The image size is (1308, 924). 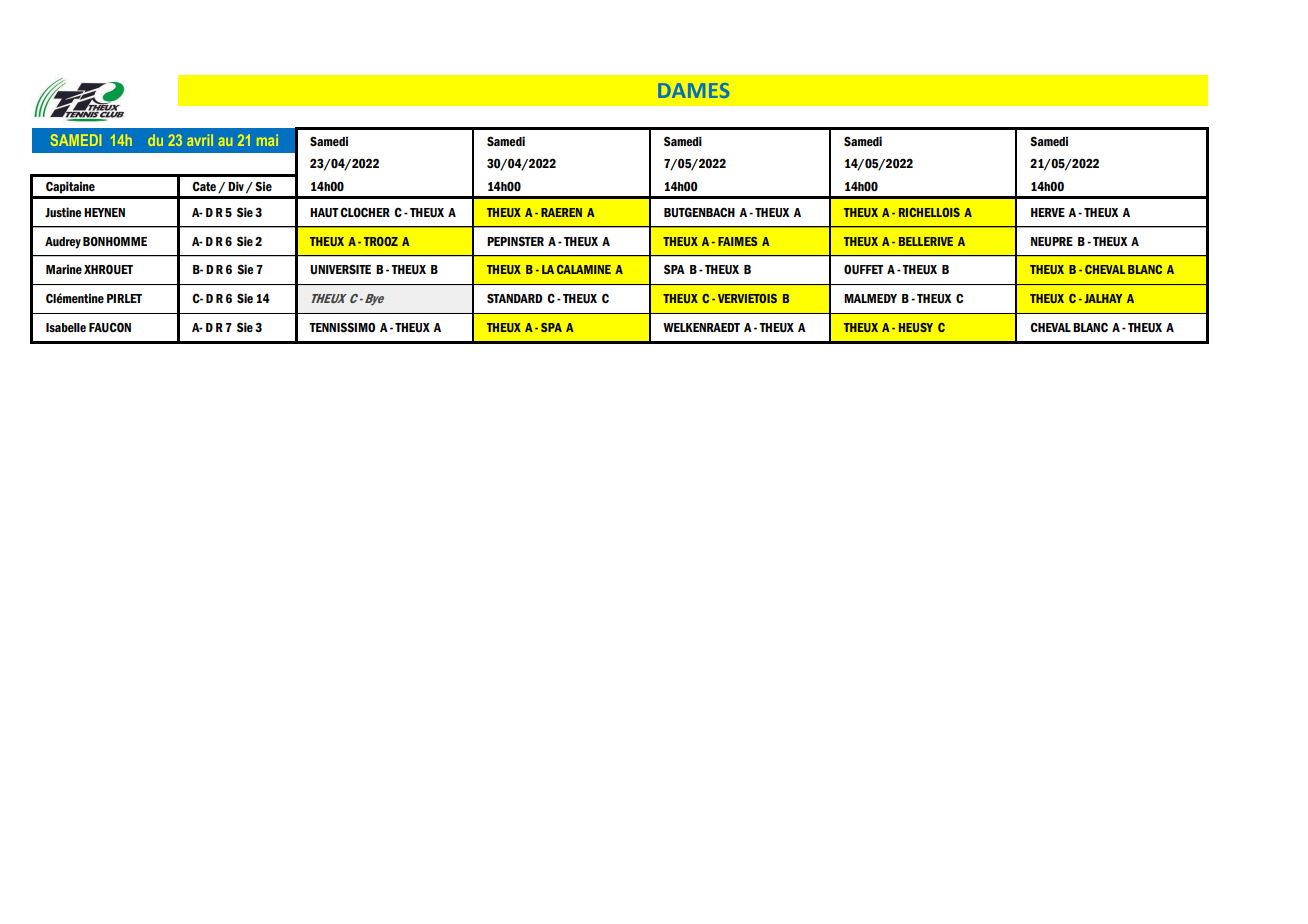 What do you see at coordinates (340, 269) in the document?
I see `UNIVERSITE` at bounding box center [340, 269].
